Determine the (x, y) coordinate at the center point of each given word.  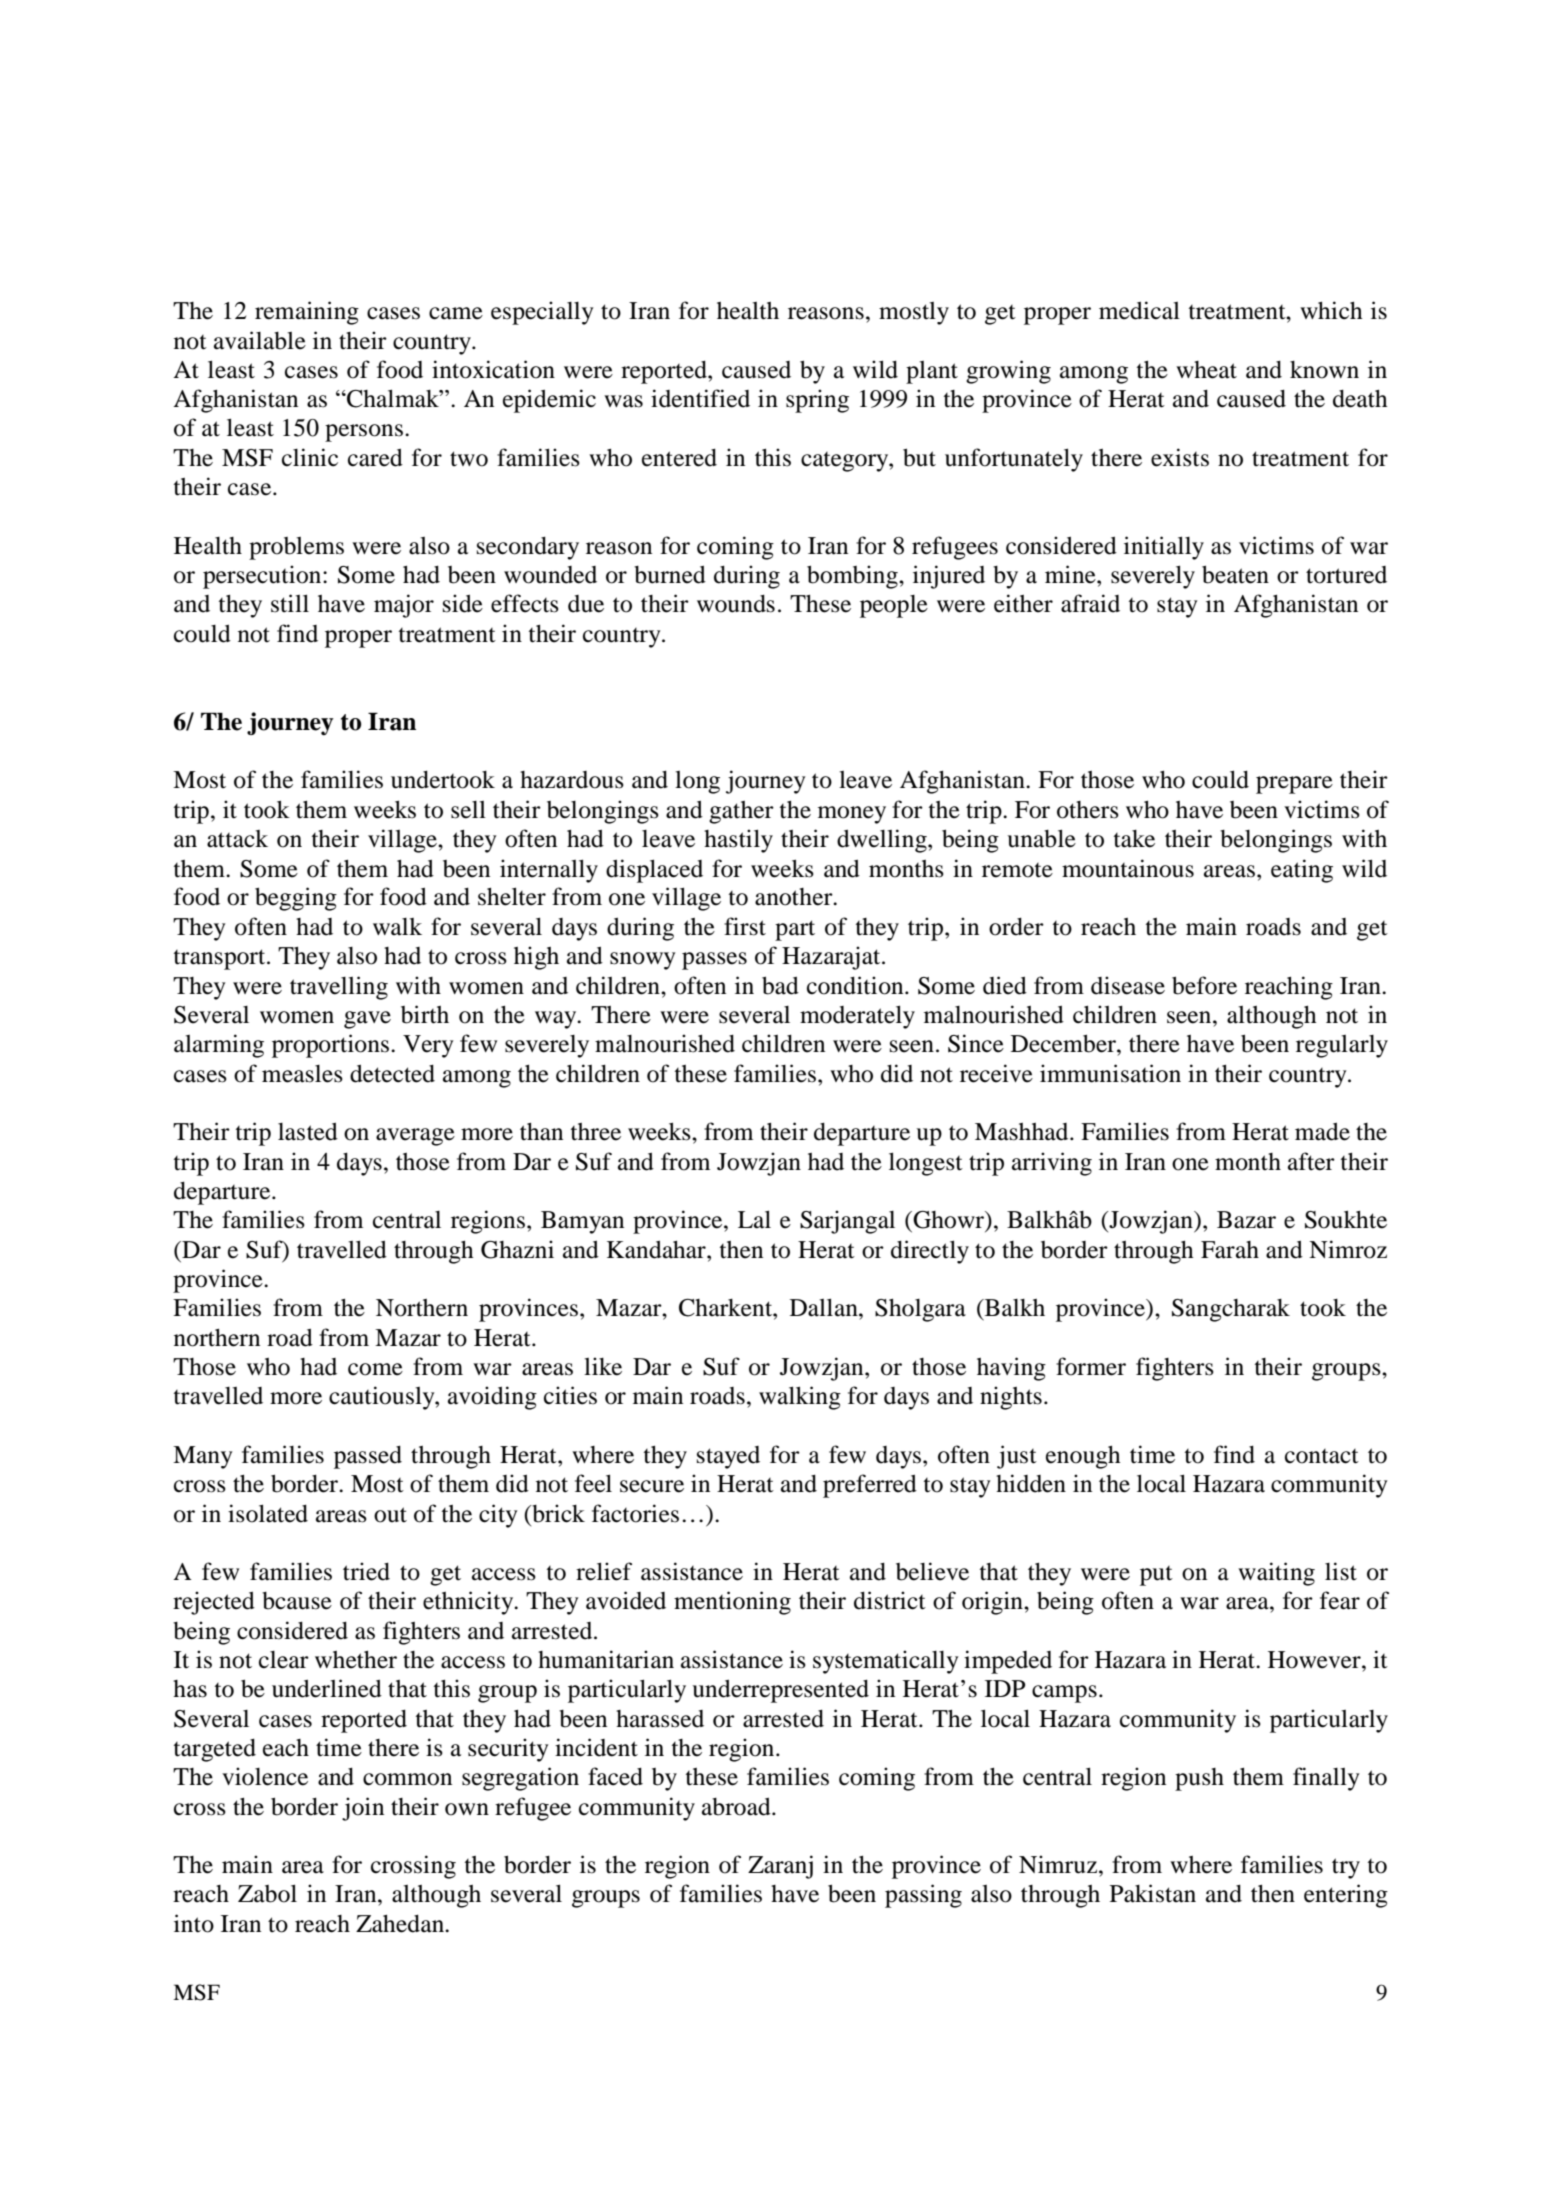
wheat (1206, 370)
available (260, 340)
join (363, 1809)
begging (296, 899)
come (375, 1369)
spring (817, 401)
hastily (738, 841)
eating (1302, 871)
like (603, 1366)
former (1091, 1366)
